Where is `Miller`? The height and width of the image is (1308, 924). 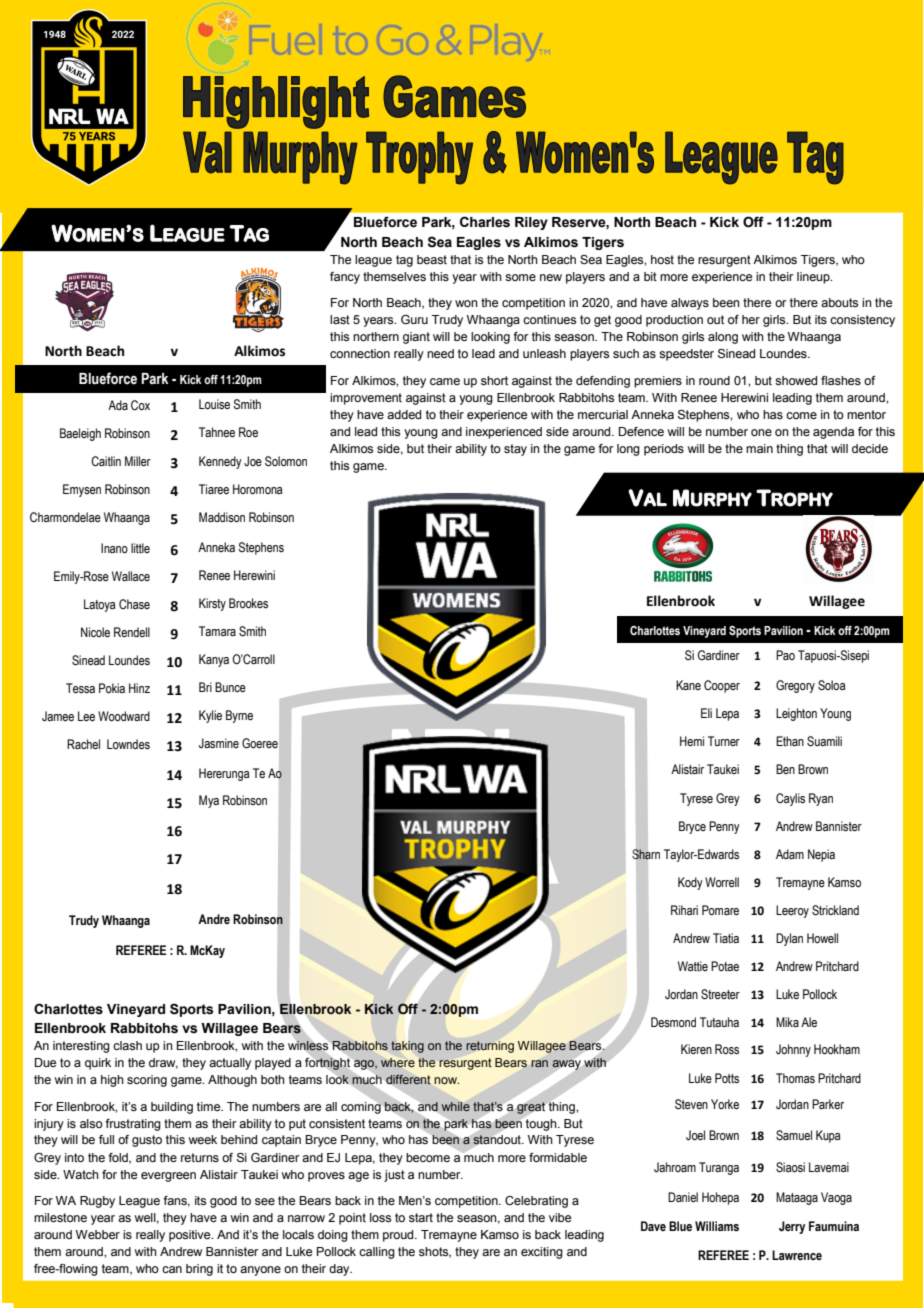
Miller is located at coordinates (138, 461).
